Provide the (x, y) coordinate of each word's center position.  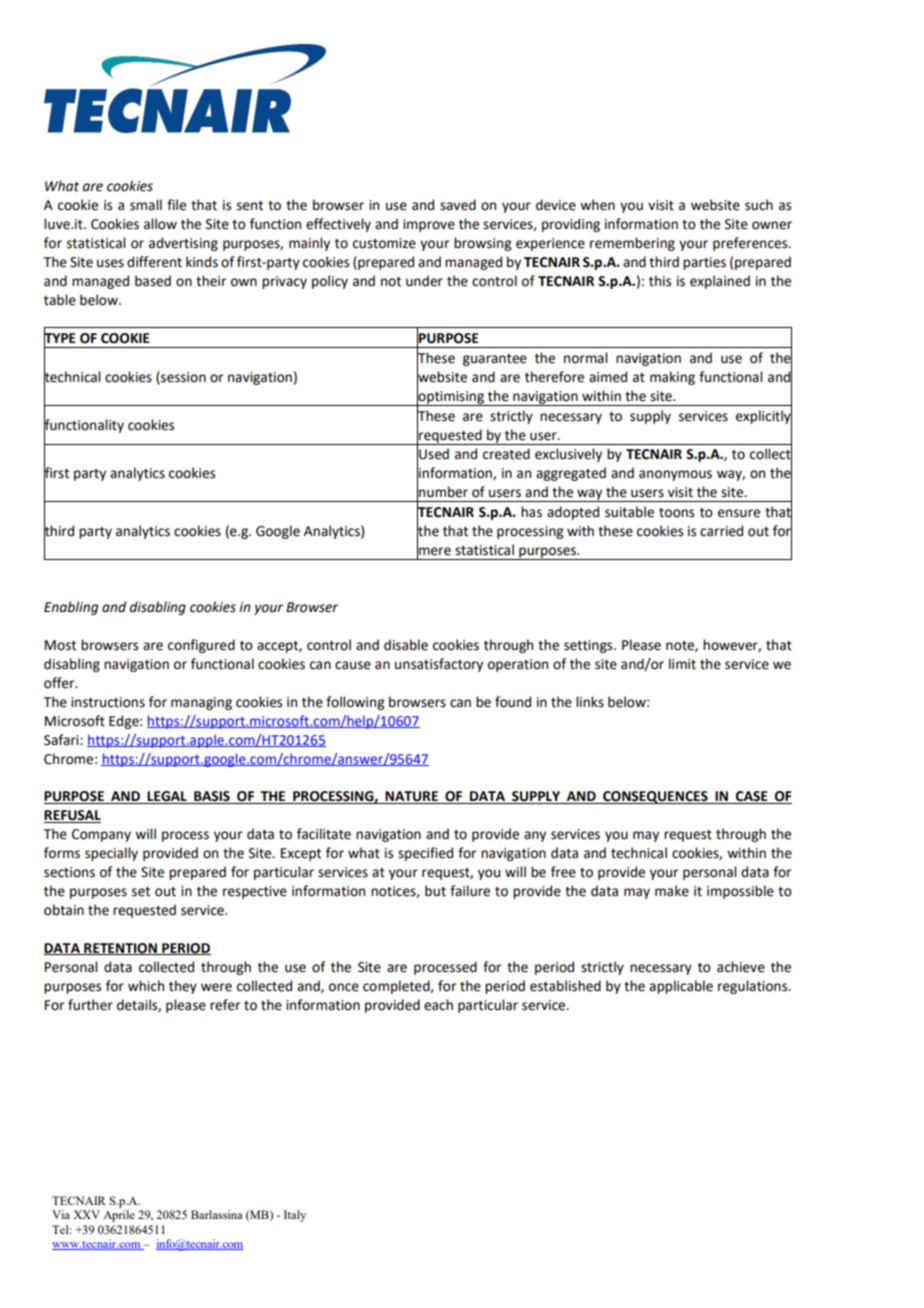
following (355, 703)
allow (160, 224)
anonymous (675, 475)
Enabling (71, 608)
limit (682, 664)
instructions (108, 702)
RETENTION (120, 949)
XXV (86, 1214)
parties (704, 263)
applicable (681, 987)
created (506, 454)
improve (429, 225)
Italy (295, 1216)
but (435, 891)
